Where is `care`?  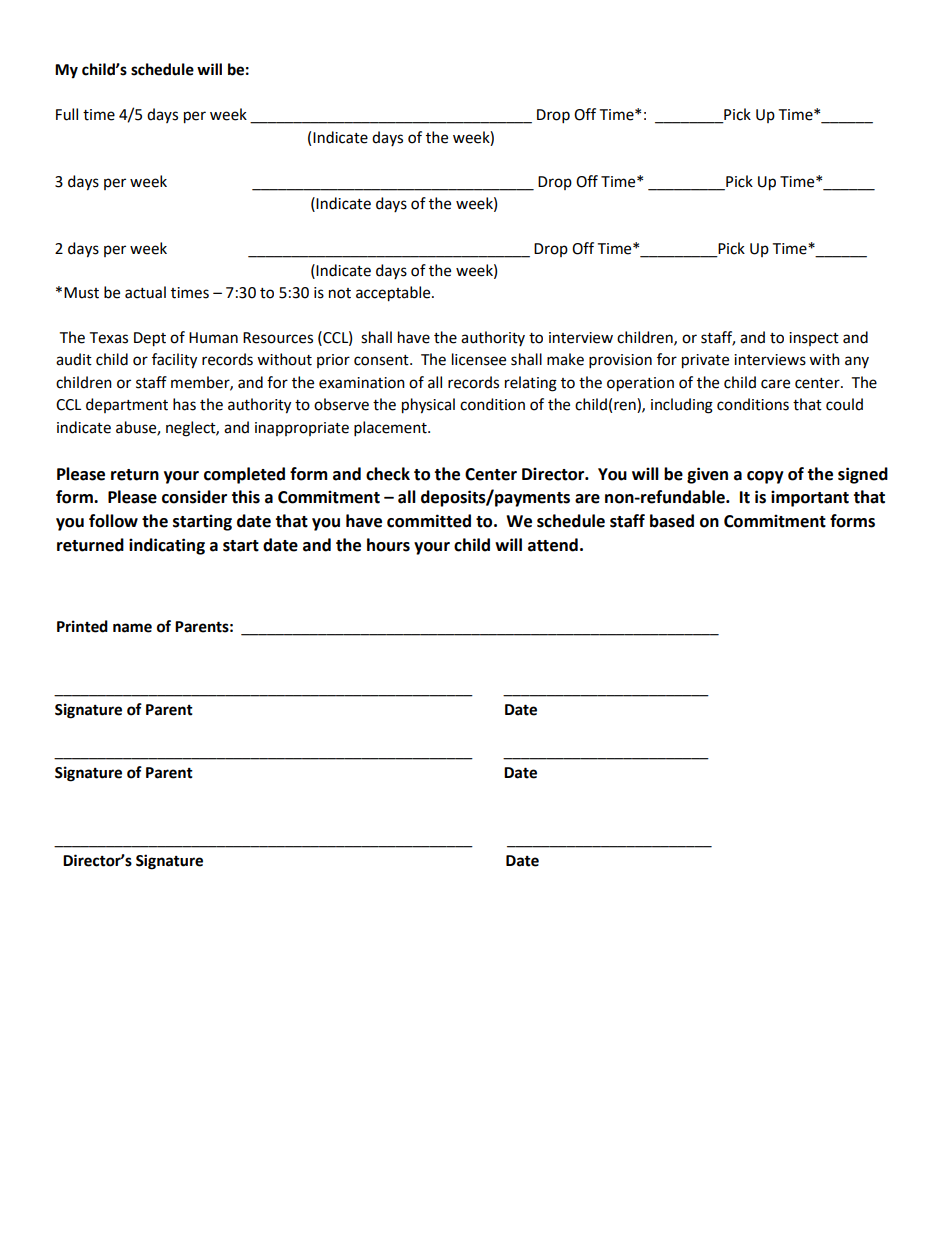
care is located at coordinates (775, 384).
